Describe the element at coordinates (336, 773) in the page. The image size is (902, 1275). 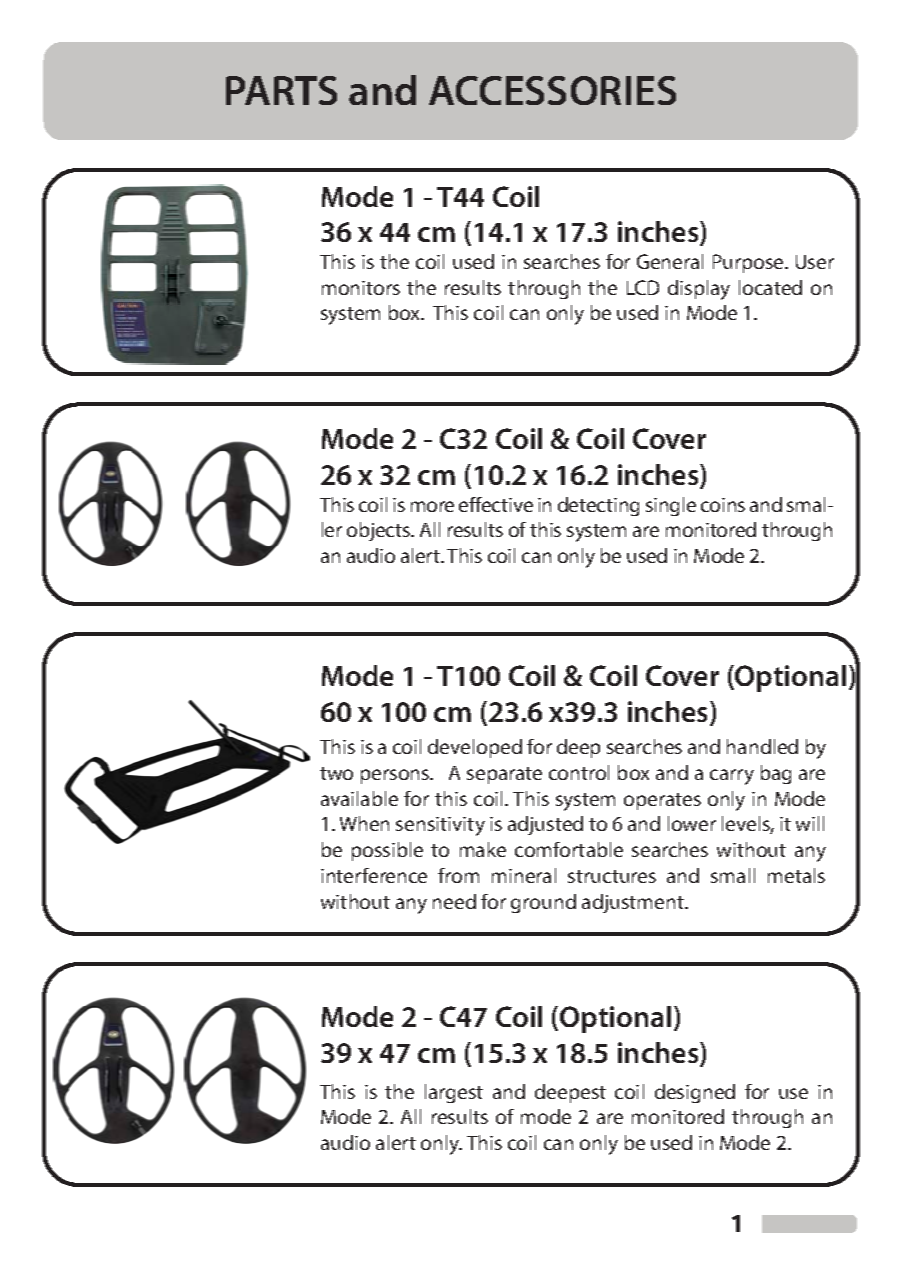
I see `two` at that location.
